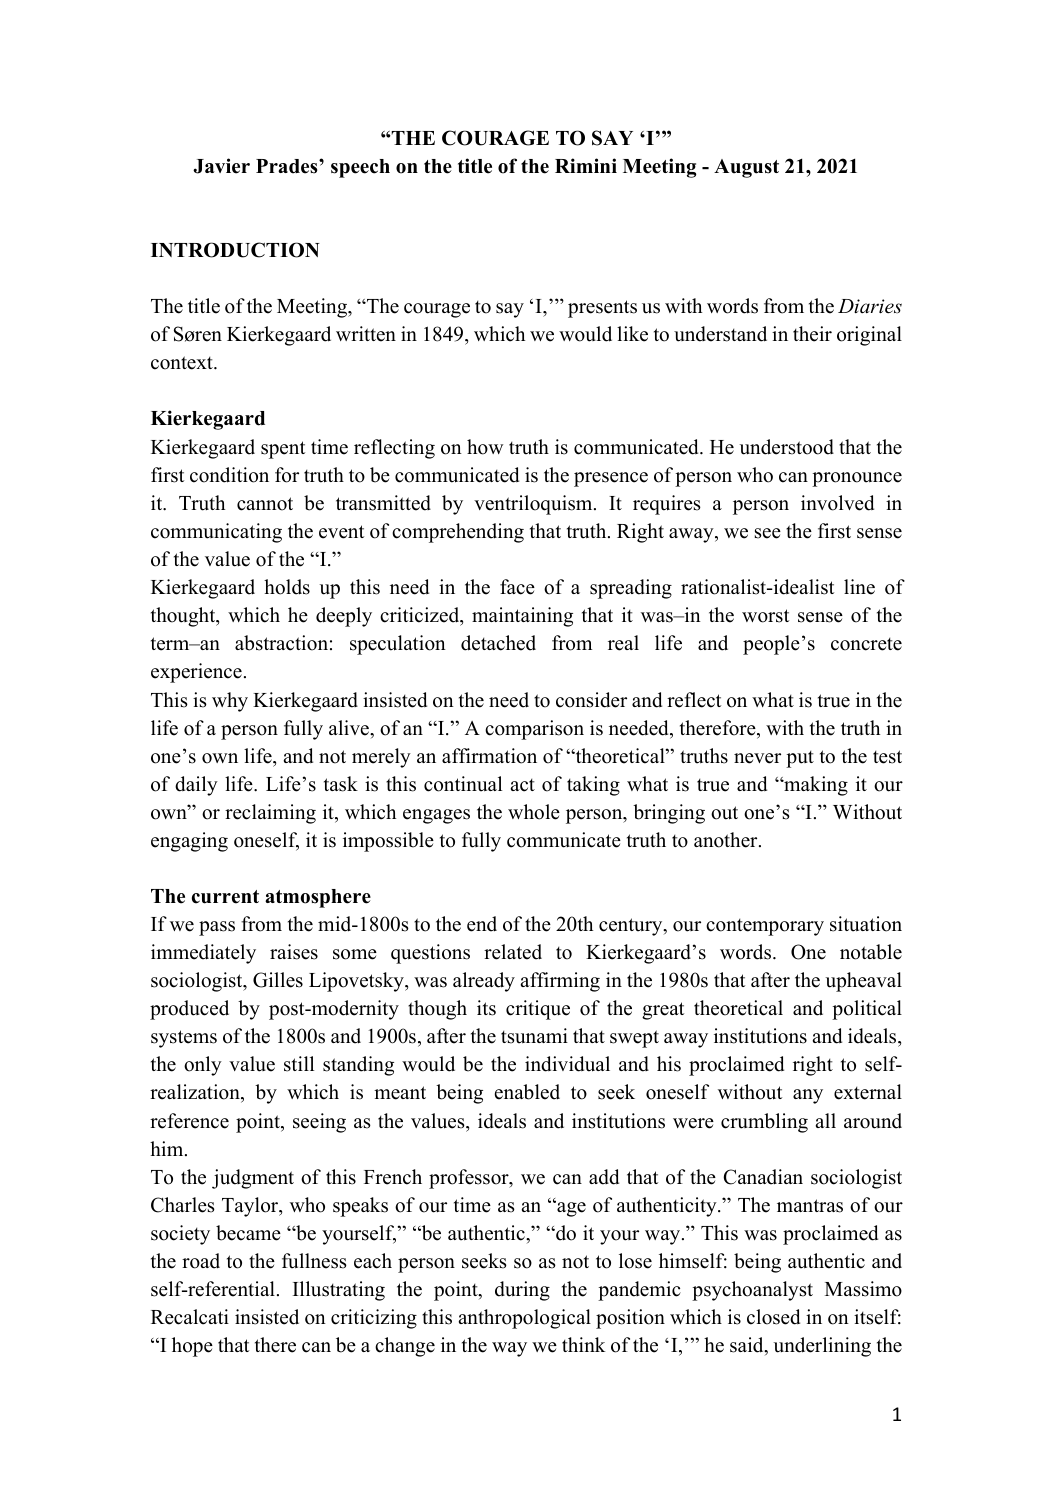  I want to click on cannot, so click(265, 504).
